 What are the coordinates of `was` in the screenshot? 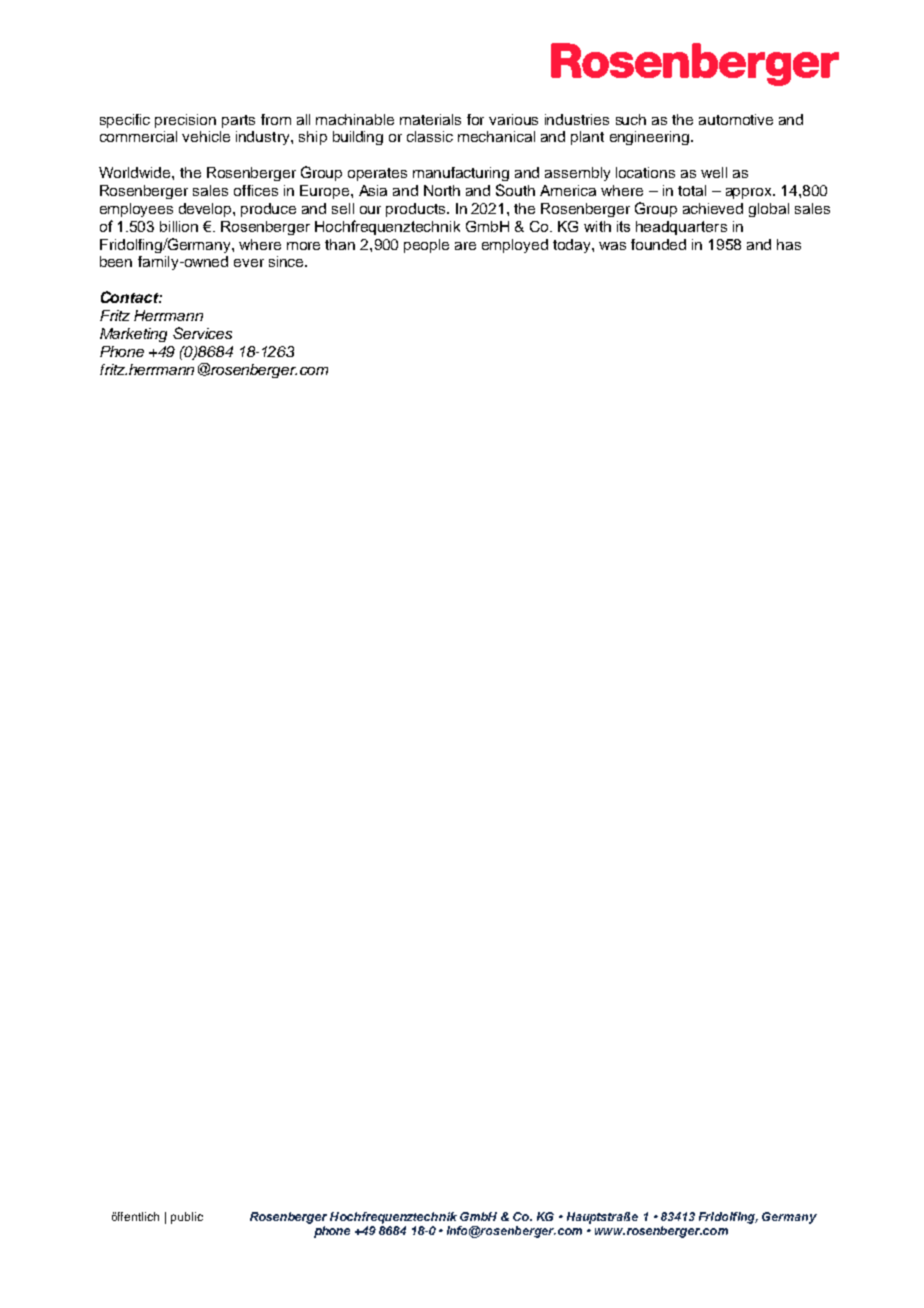 It's located at (612, 246).
